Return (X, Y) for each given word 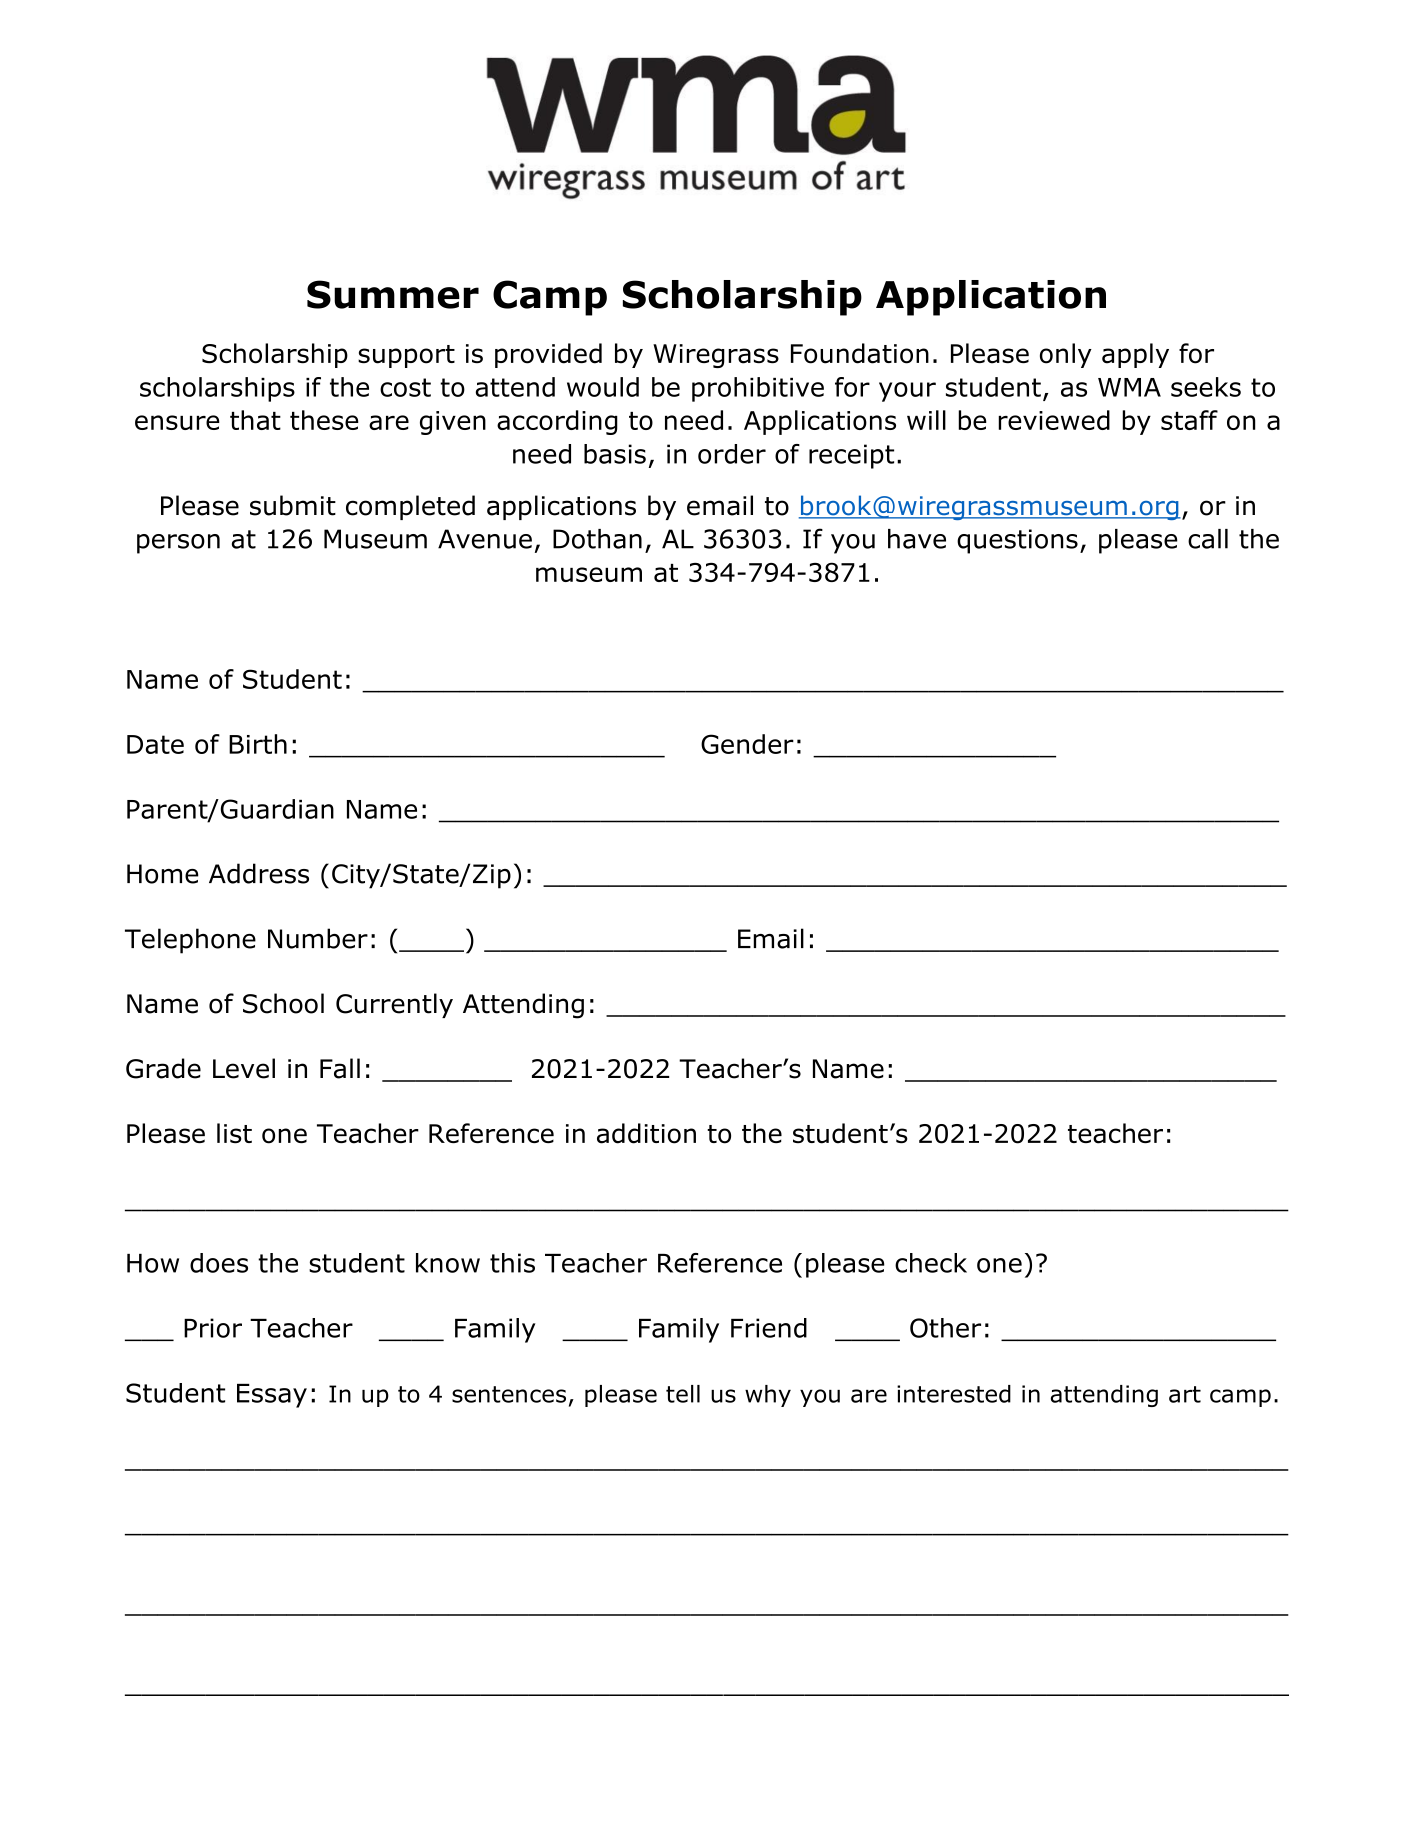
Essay (272, 1396)
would (603, 387)
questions (1017, 541)
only (1066, 355)
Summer (393, 294)
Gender (747, 744)
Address (259, 873)
